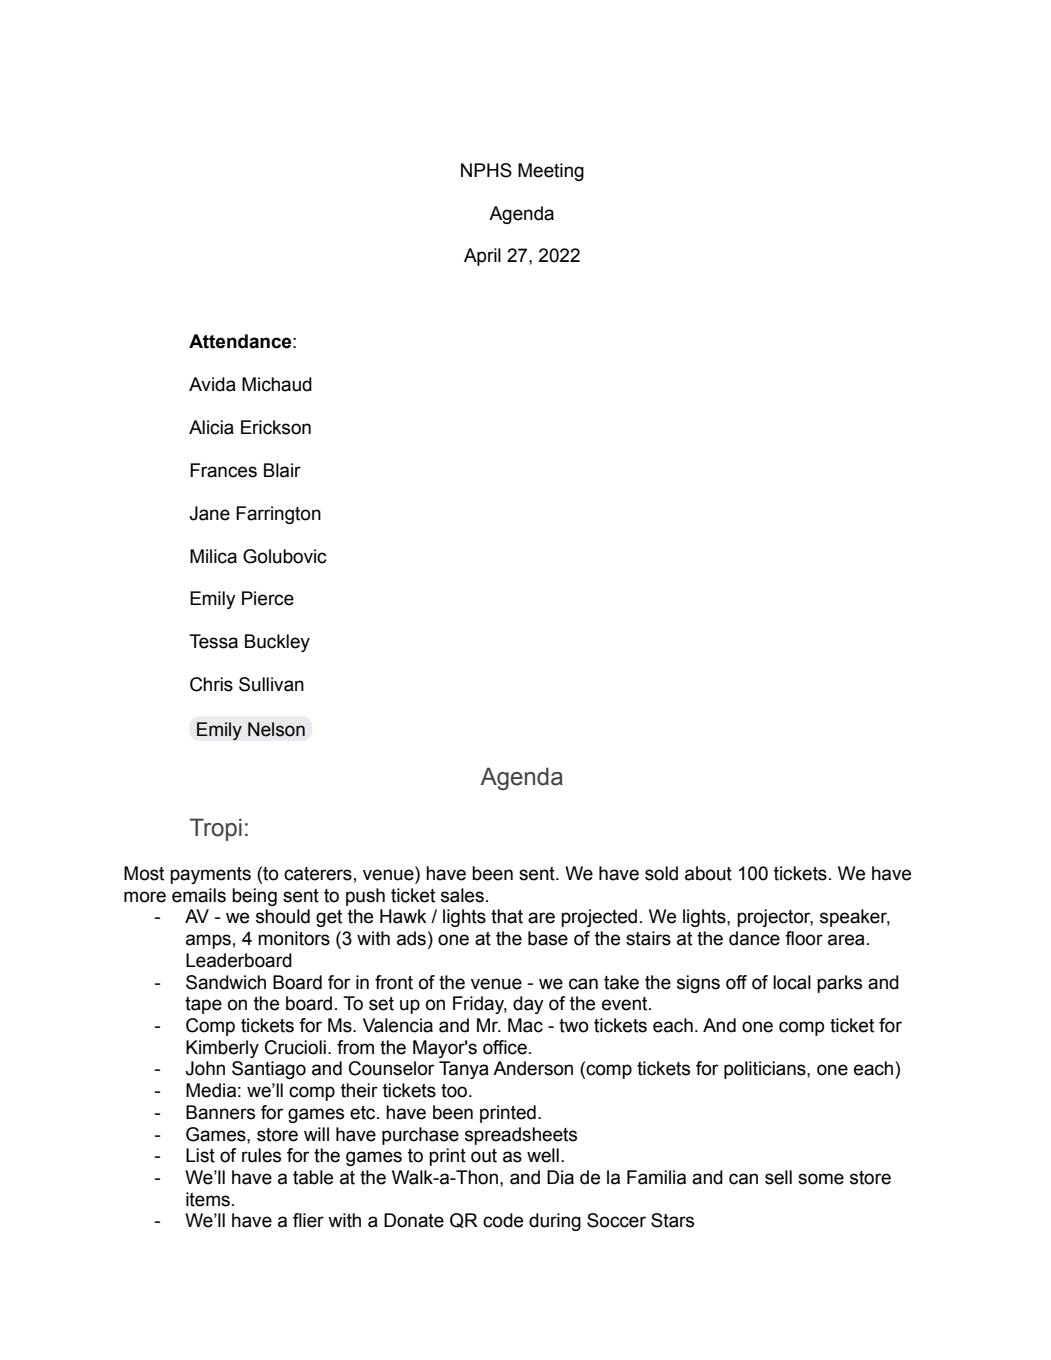 The image size is (1051, 1360). I want to click on Meeting, so click(551, 172).
